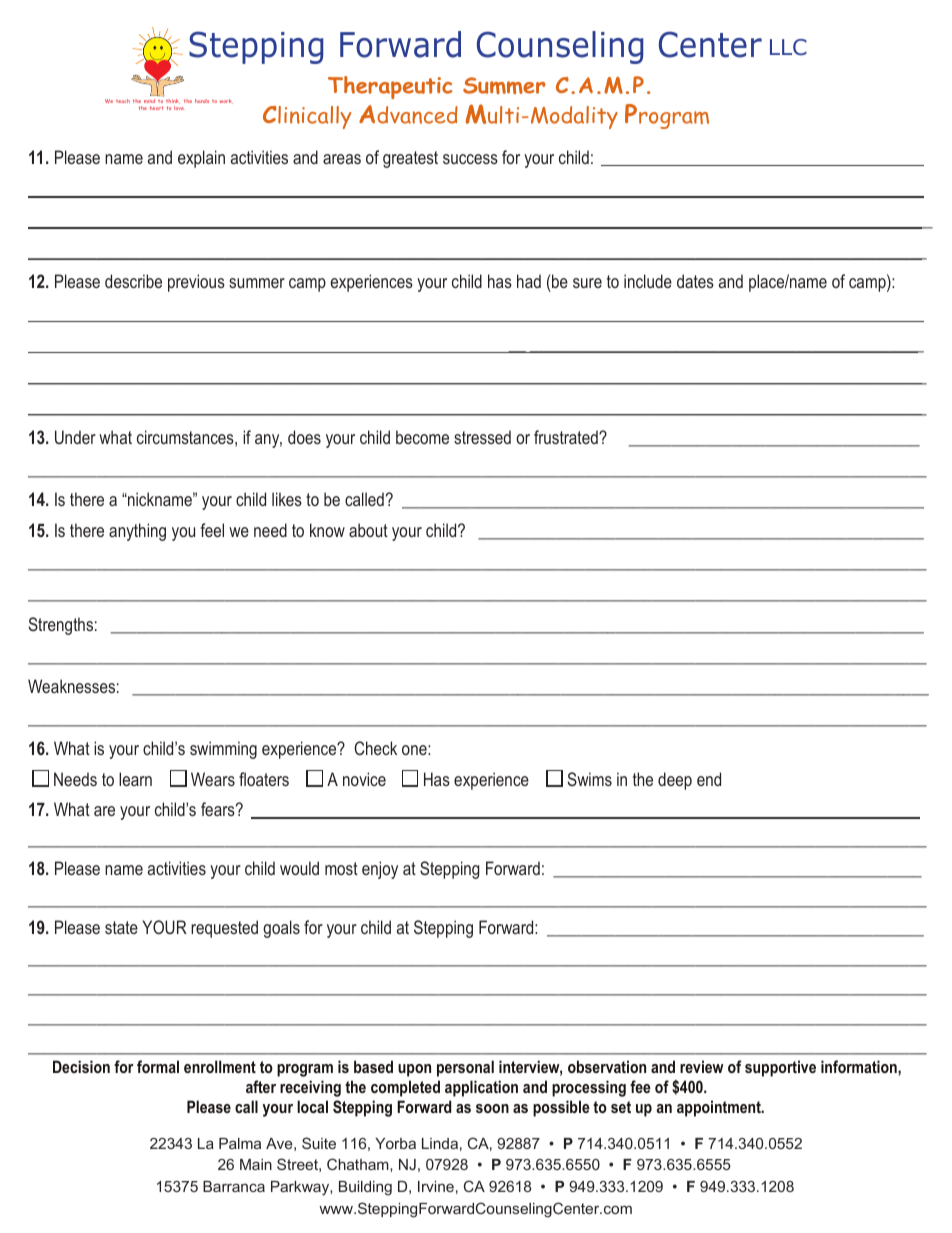 The width and height of the screenshot is (952, 1233). Describe the element at coordinates (440, 1143) in the screenshot. I see `Linda` at that location.
